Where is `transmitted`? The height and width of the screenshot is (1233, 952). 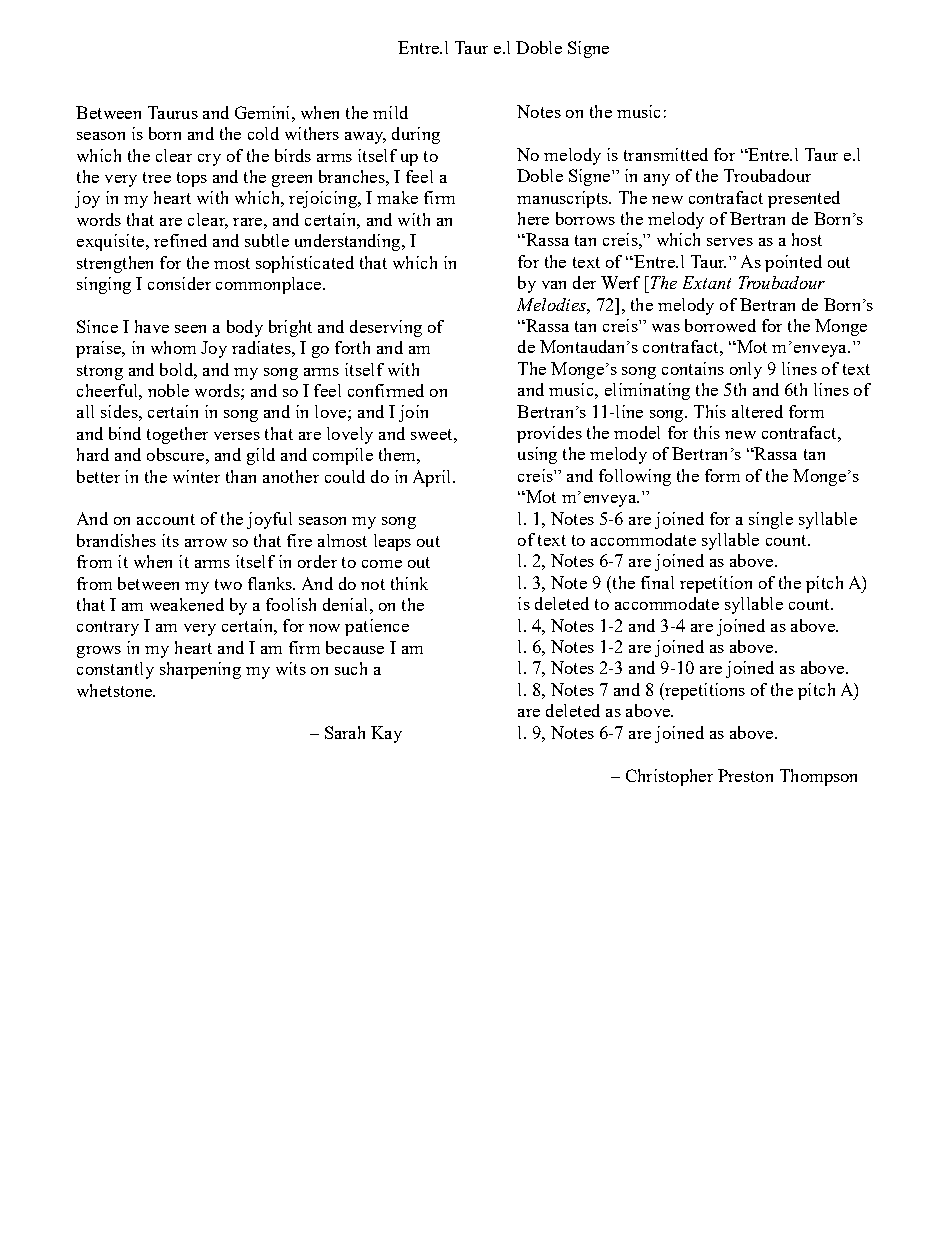 transmitted is located at coordinates (666, 154).
